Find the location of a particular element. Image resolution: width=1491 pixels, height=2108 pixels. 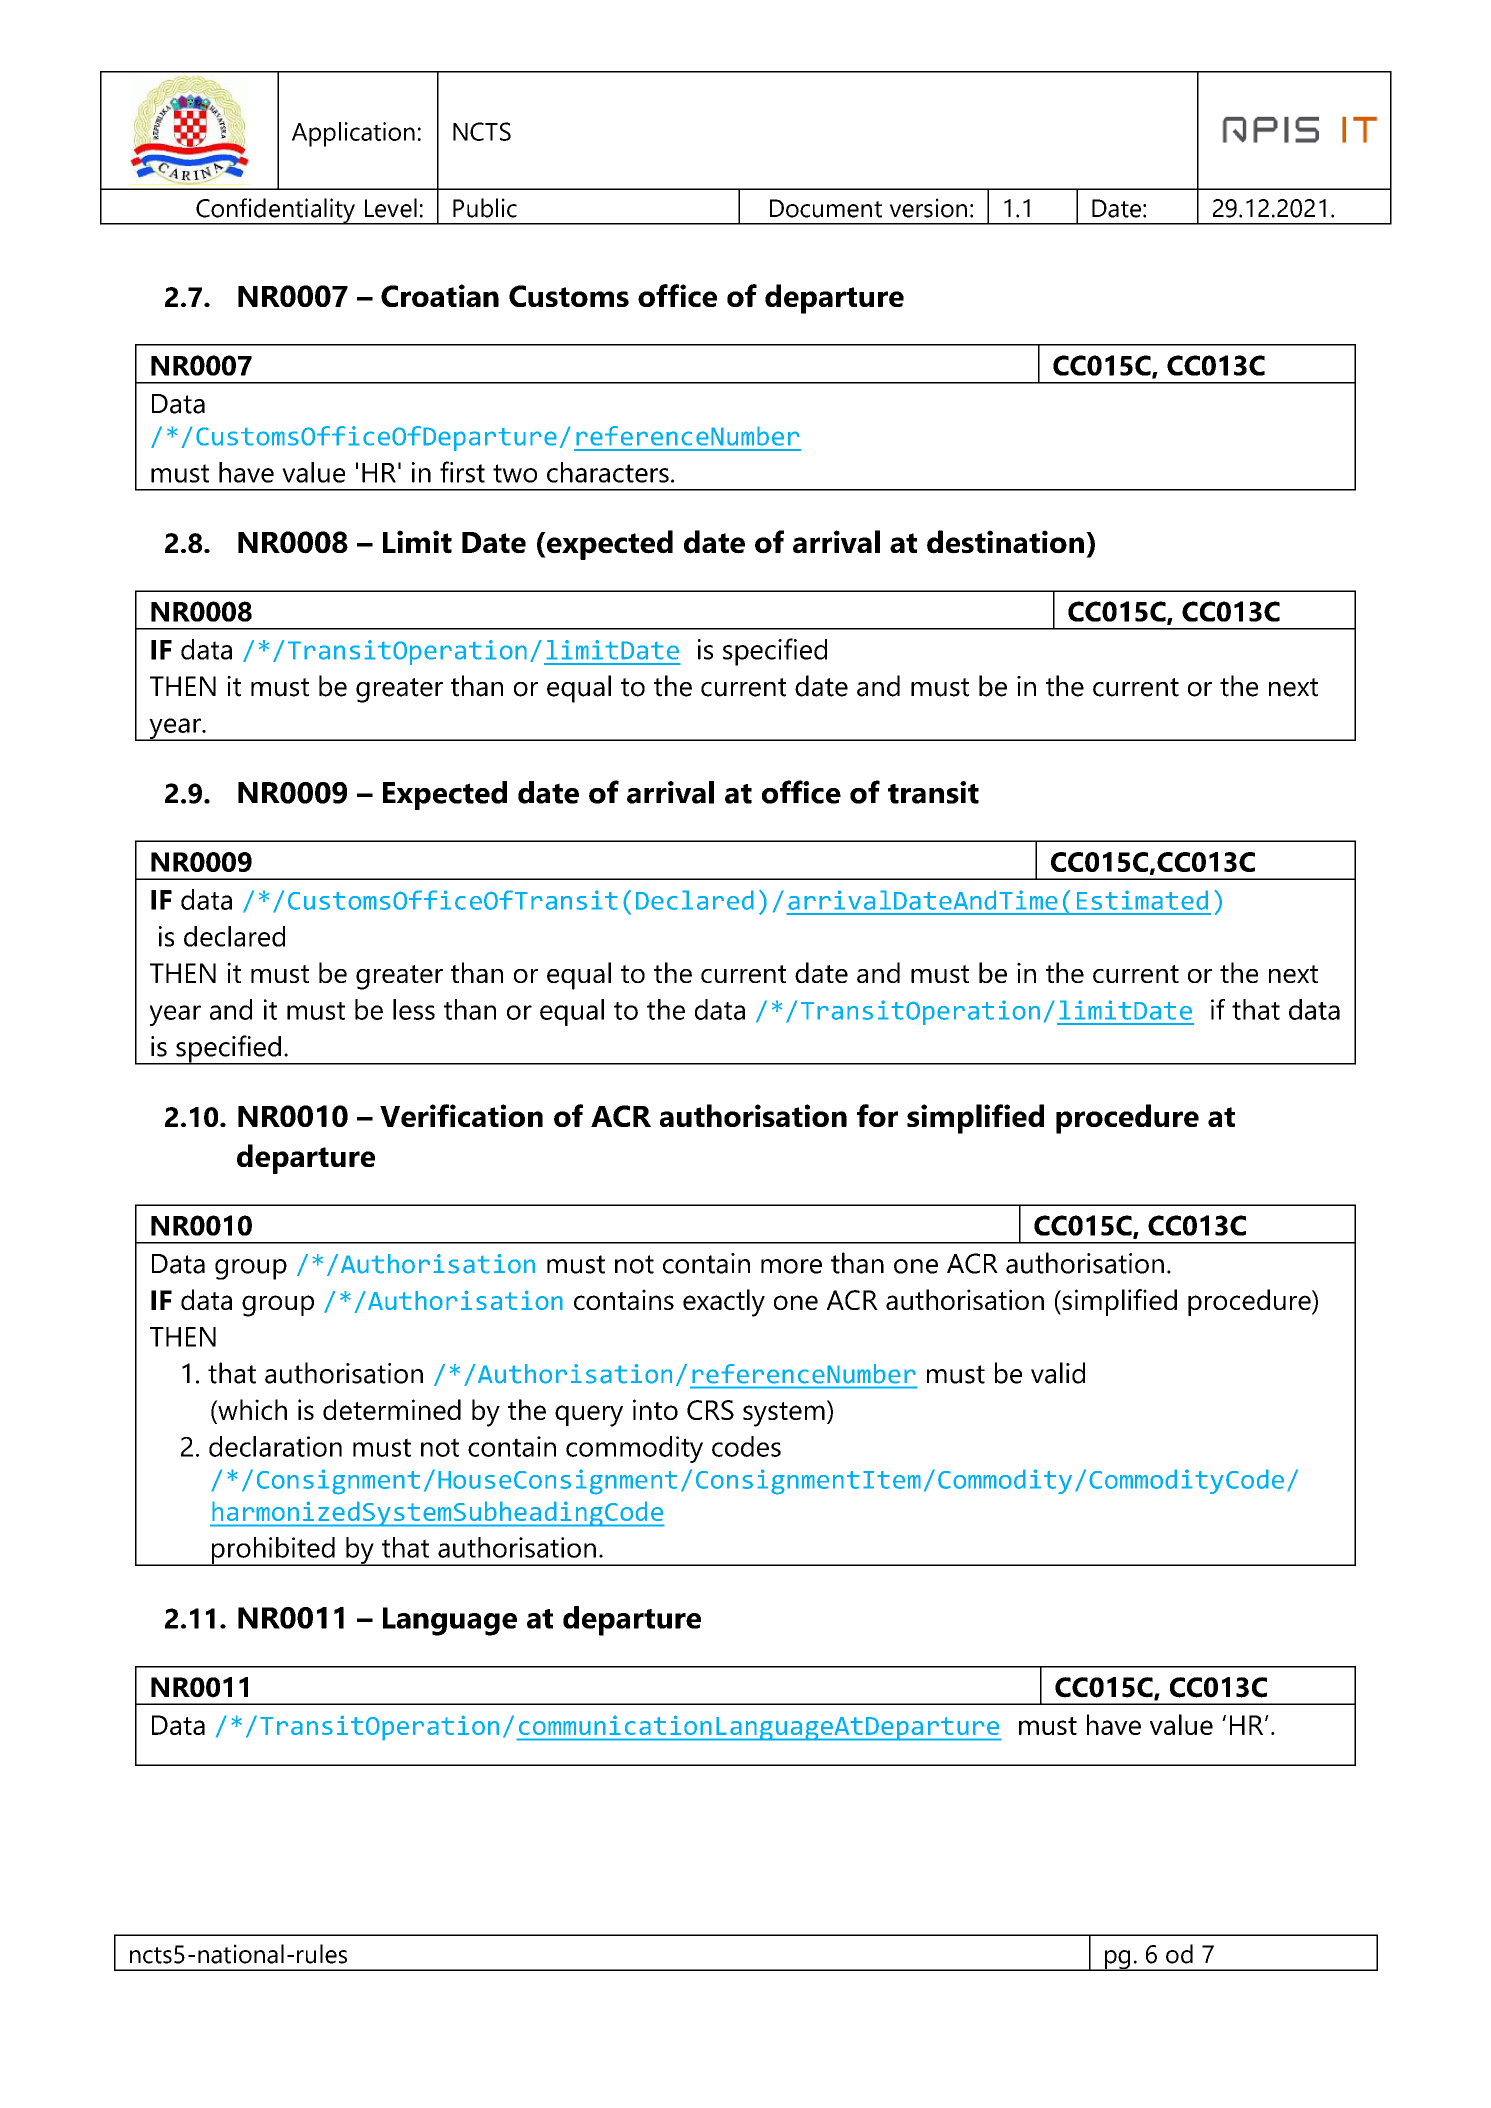

Verification is located at coordinates (461, 1115).
